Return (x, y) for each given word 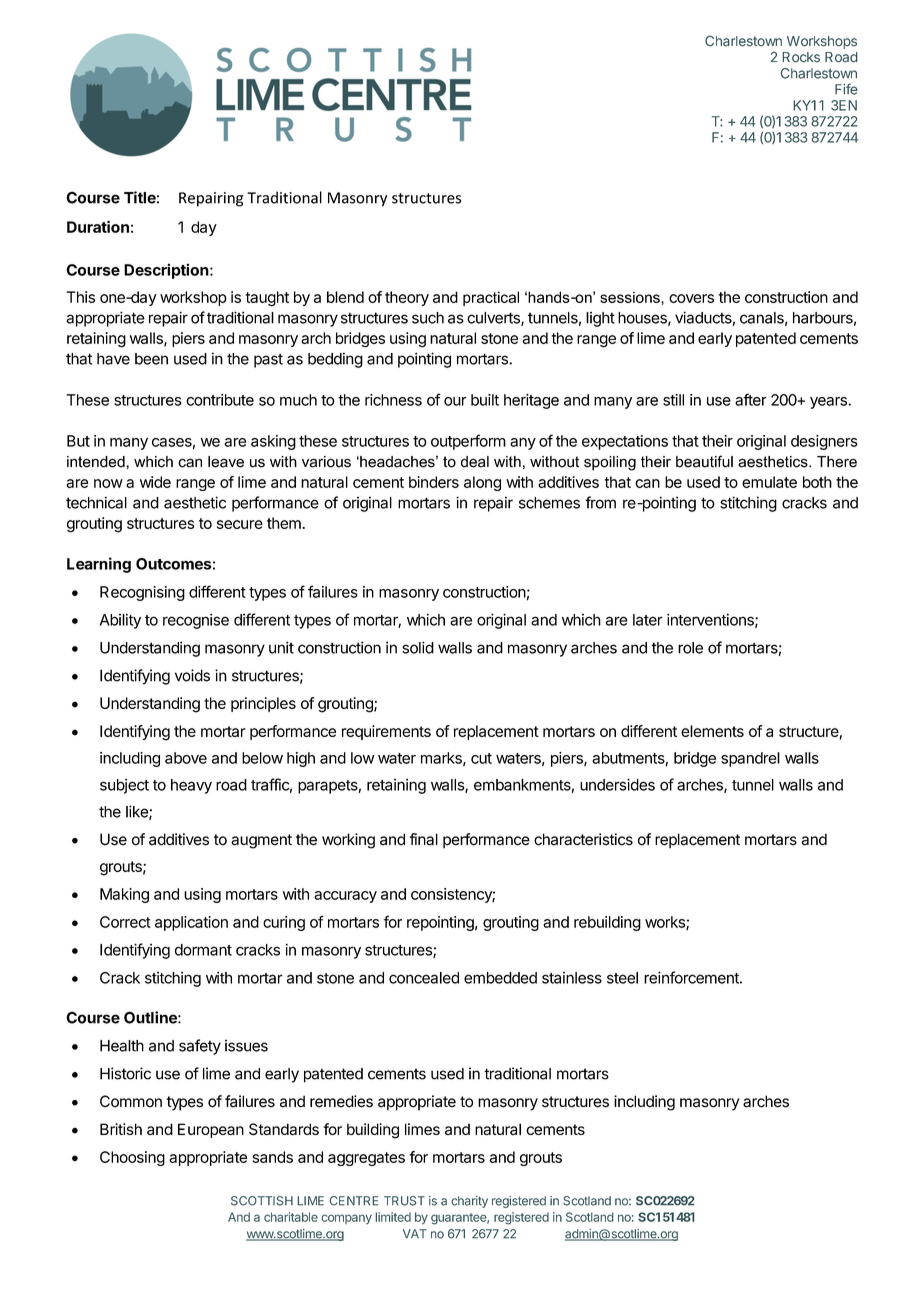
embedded (500, 978)
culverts (494, 319)
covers (691, 298)
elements (712, 731)
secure (240, 524)
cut (481, 758)
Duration (98, 226)
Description (166, 271)
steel (622, 978)
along (482, 483)
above (186, 758)
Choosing (132, 1158)
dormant (203, 950)
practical (491, 298)
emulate (769, 482)
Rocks (801, 57)
